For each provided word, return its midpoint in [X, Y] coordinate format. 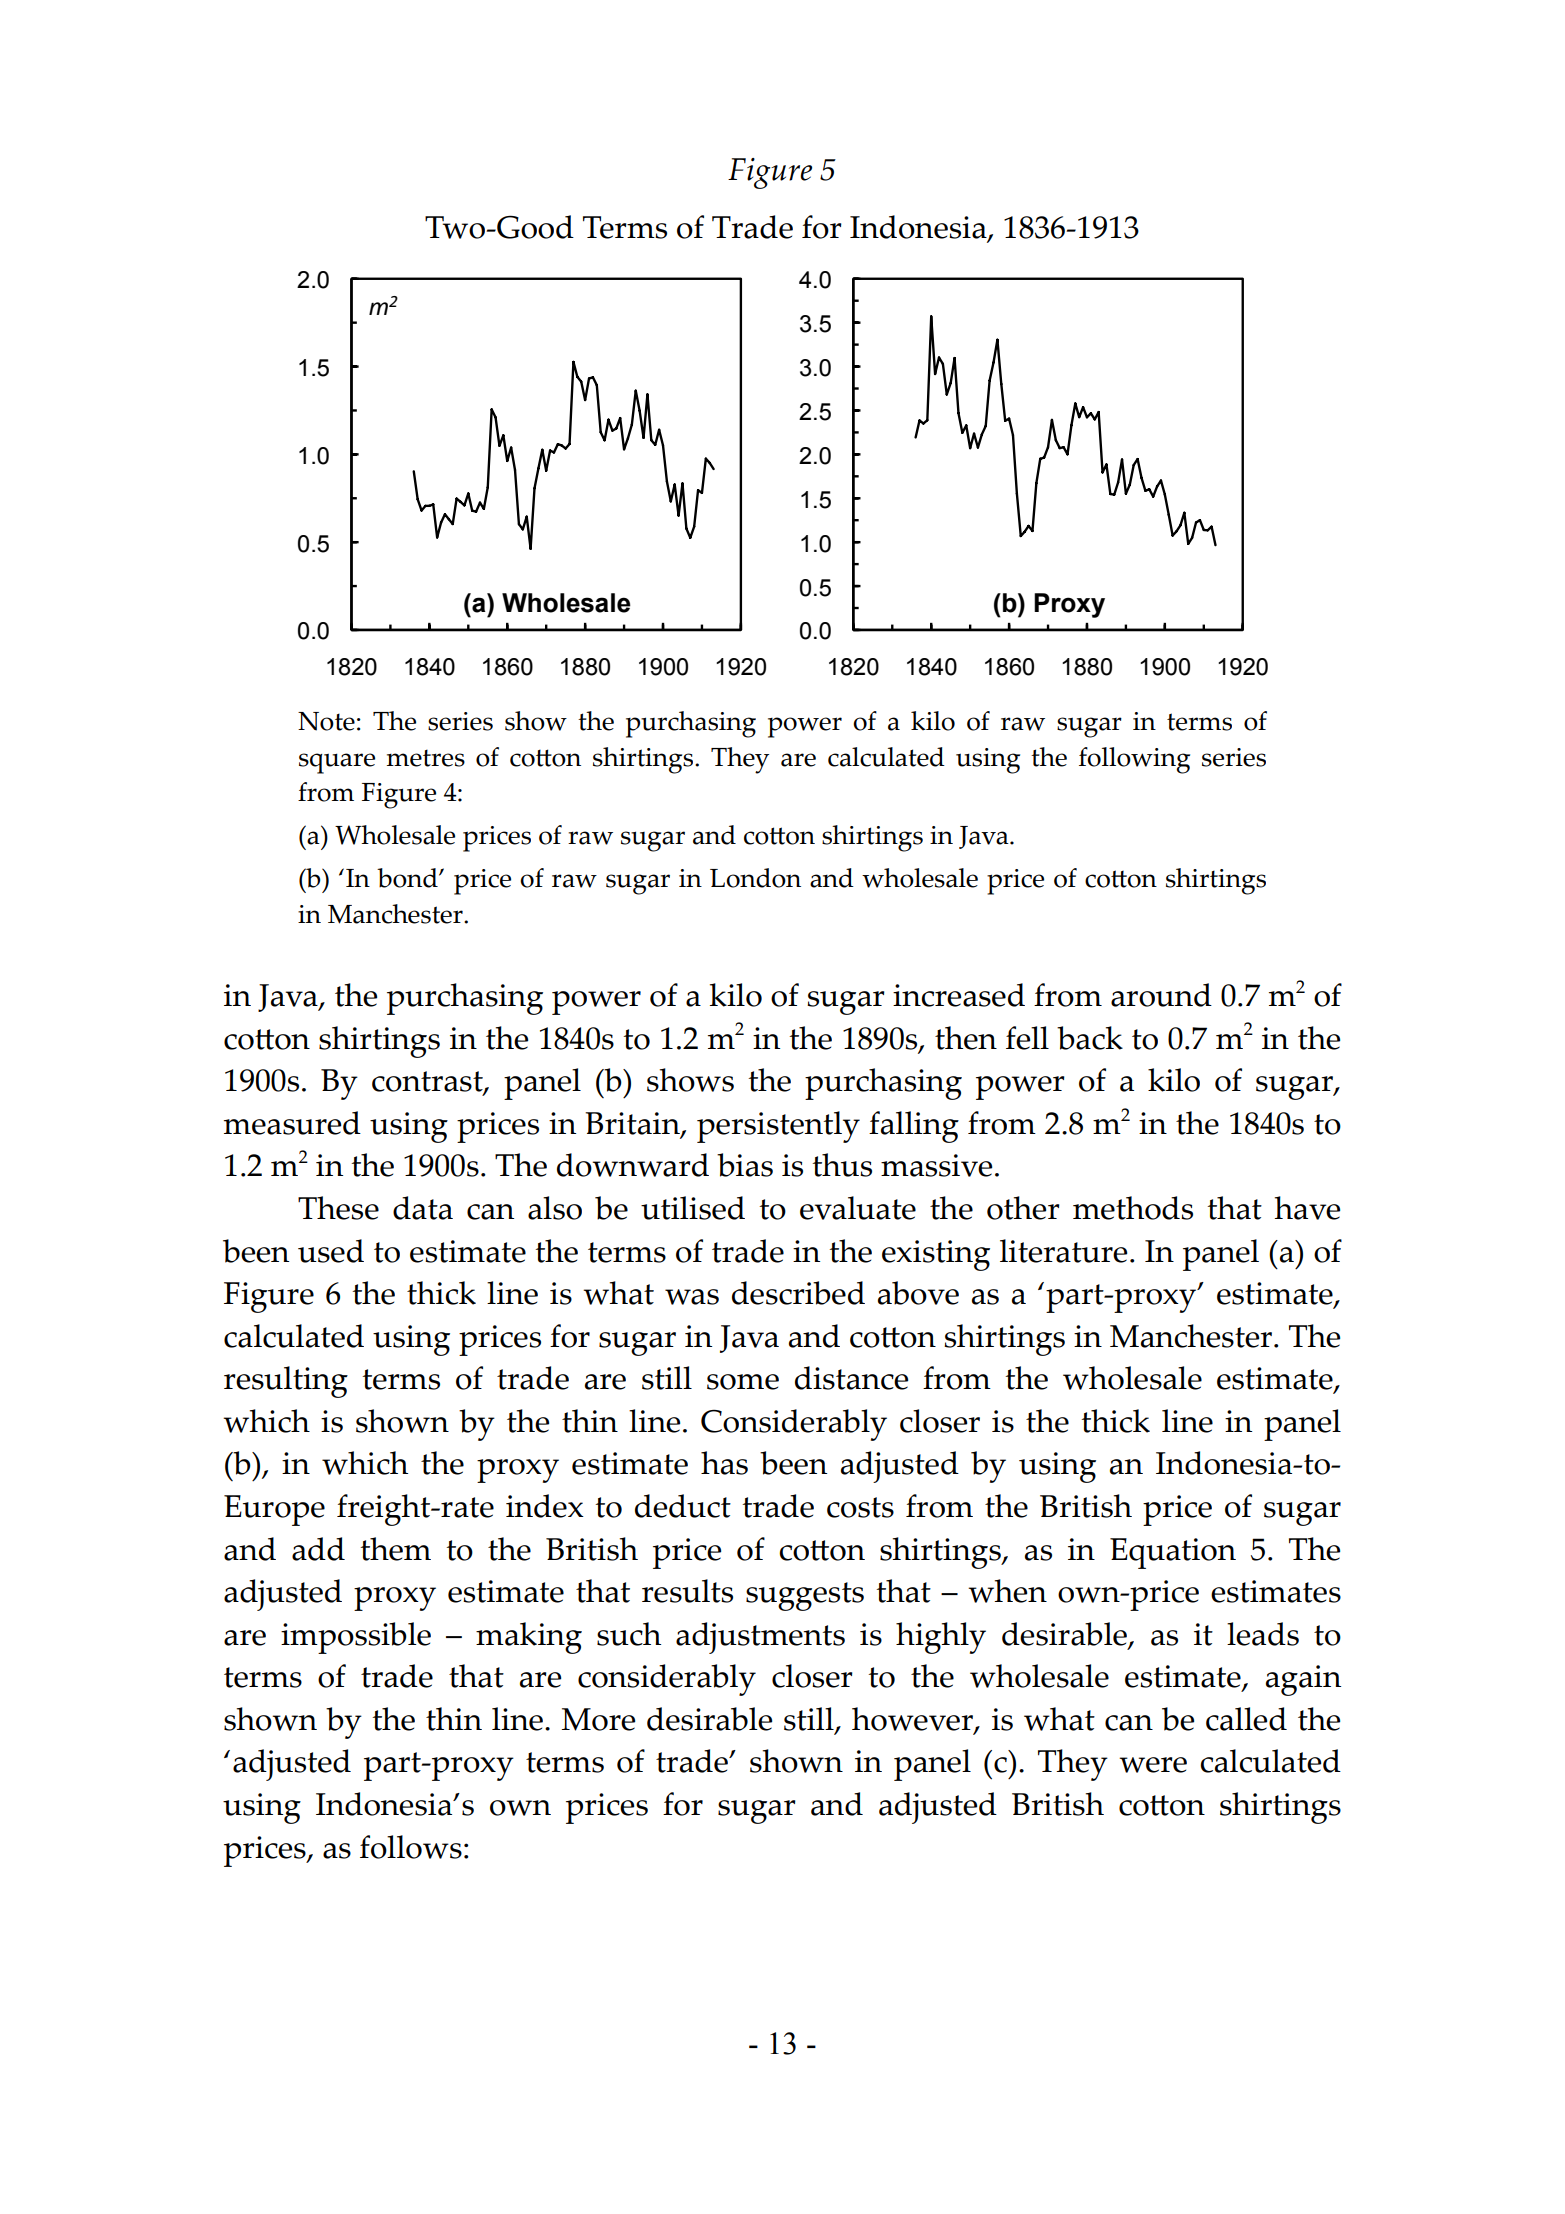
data [423, 1208]
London [755, 878]
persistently [778, 1127]
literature [1063, 1251]
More [598, 1719]
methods [1133, 1208]
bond [408, 878]
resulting [286, 1382]
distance [851, 1378]
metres [426, 758]
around [1161, 995]
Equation [1173, 1553]
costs [860, 1507]
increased [959, 995]
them [396, 1549]
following [1134, 760]
